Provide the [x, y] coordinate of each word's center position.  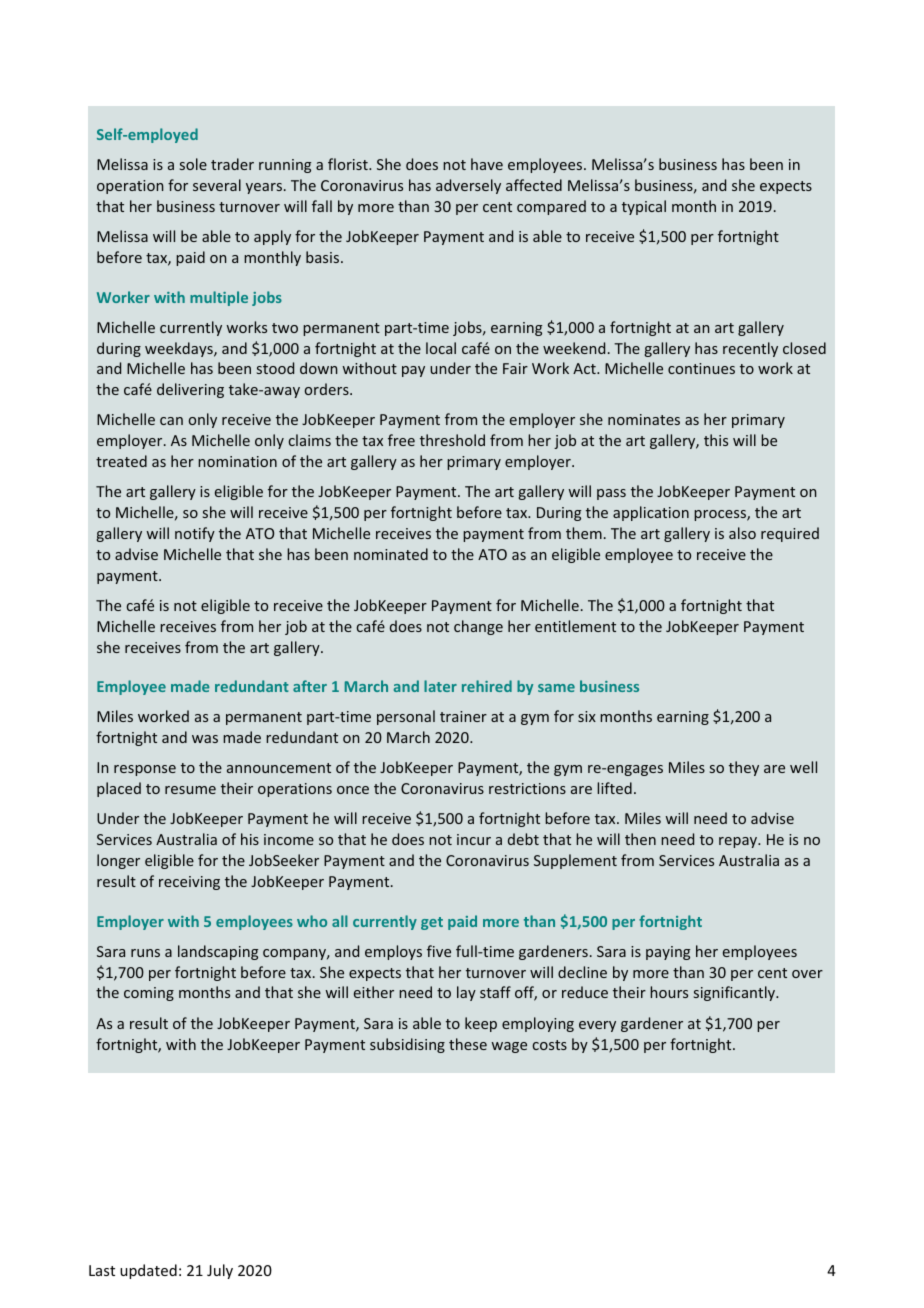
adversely [468, 186]
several [217, 185]
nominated [391, 554]
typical [644, 207]
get [432, 923]
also [742, 533]
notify [195, 534]
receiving [189, 883]
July [220, 1271]
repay [739, 842]
